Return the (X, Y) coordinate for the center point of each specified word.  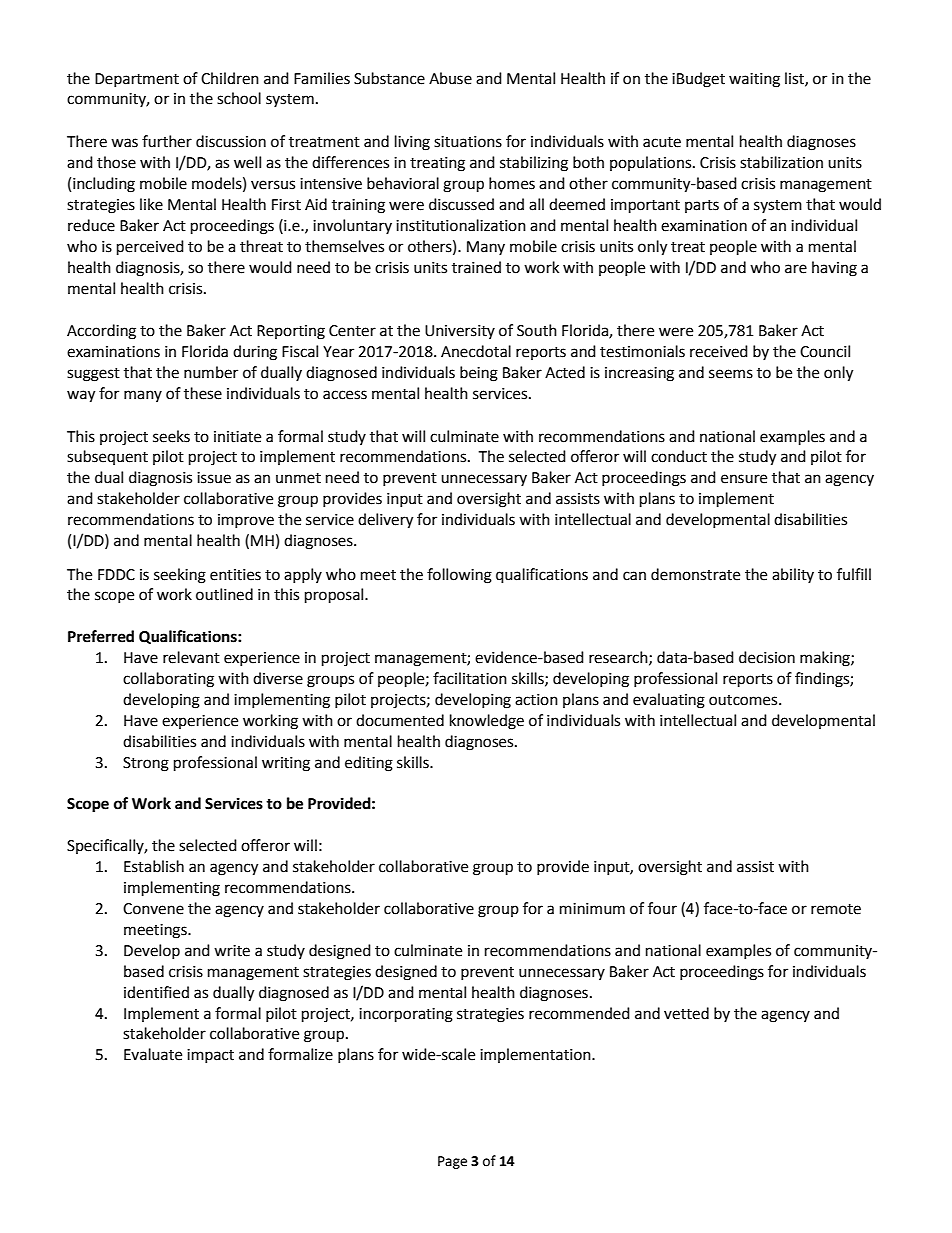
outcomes (744, 700)
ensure (744, 479)
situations (468, 142)
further (167, 141)
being (479, 374)
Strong (146, 764)
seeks (171, 436)
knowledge (487, 722)
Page (452, 1162)
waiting (754, 80)
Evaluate (153, 1054)
